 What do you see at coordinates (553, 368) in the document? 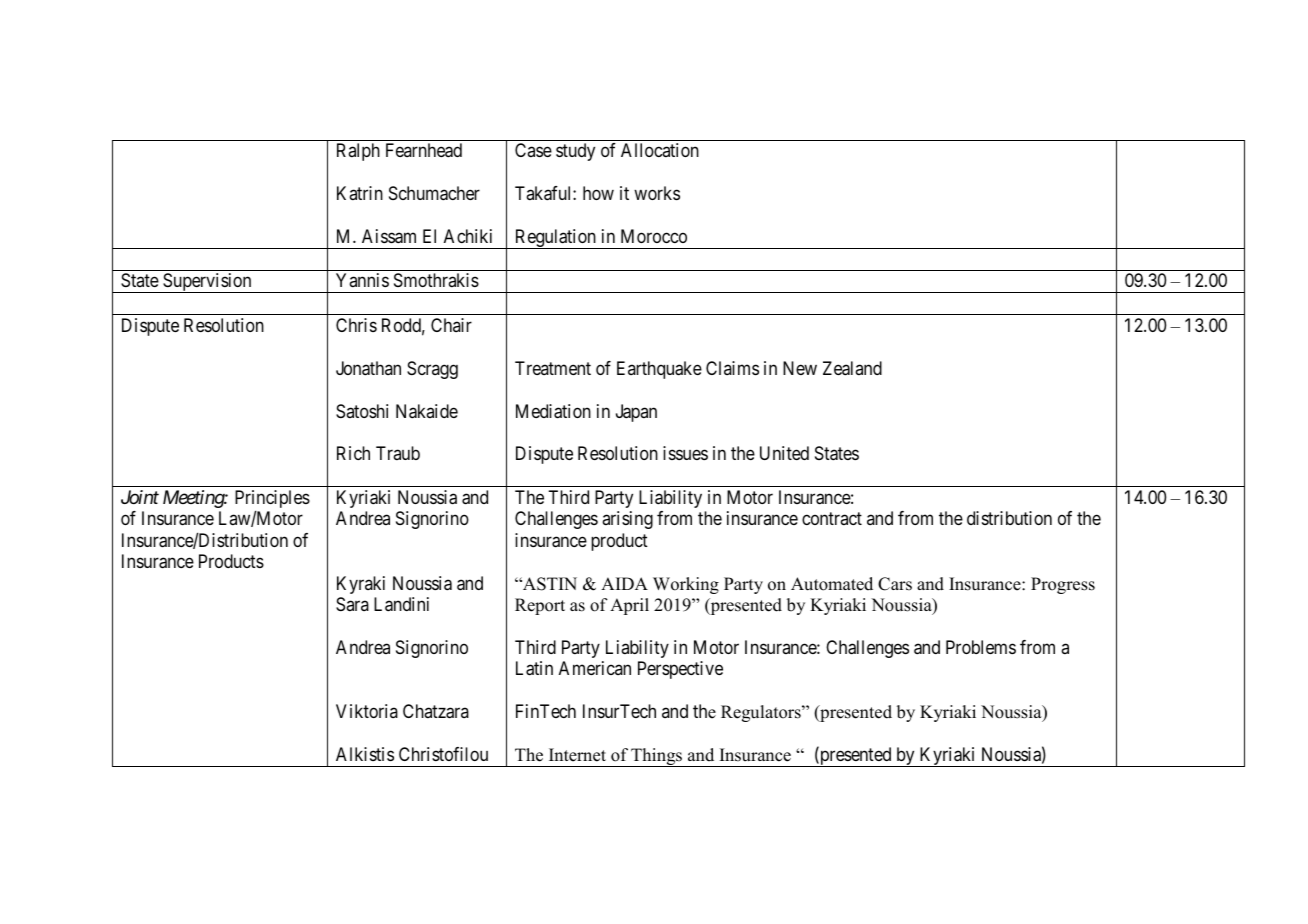
I see `Treatment` at bounding box center [553, 368].
